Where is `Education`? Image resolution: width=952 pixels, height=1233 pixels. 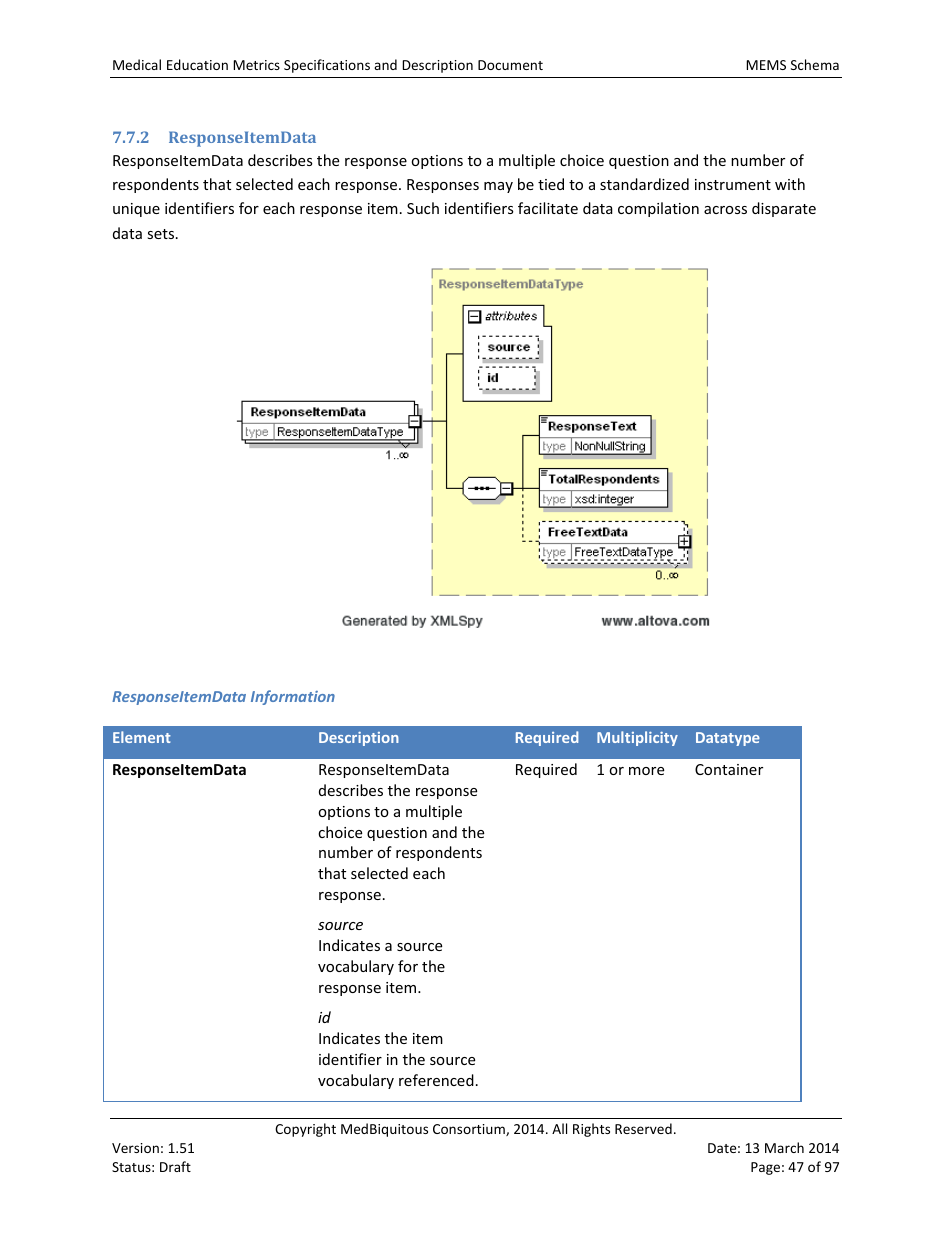 Education is located at coordinates (197, 64).
